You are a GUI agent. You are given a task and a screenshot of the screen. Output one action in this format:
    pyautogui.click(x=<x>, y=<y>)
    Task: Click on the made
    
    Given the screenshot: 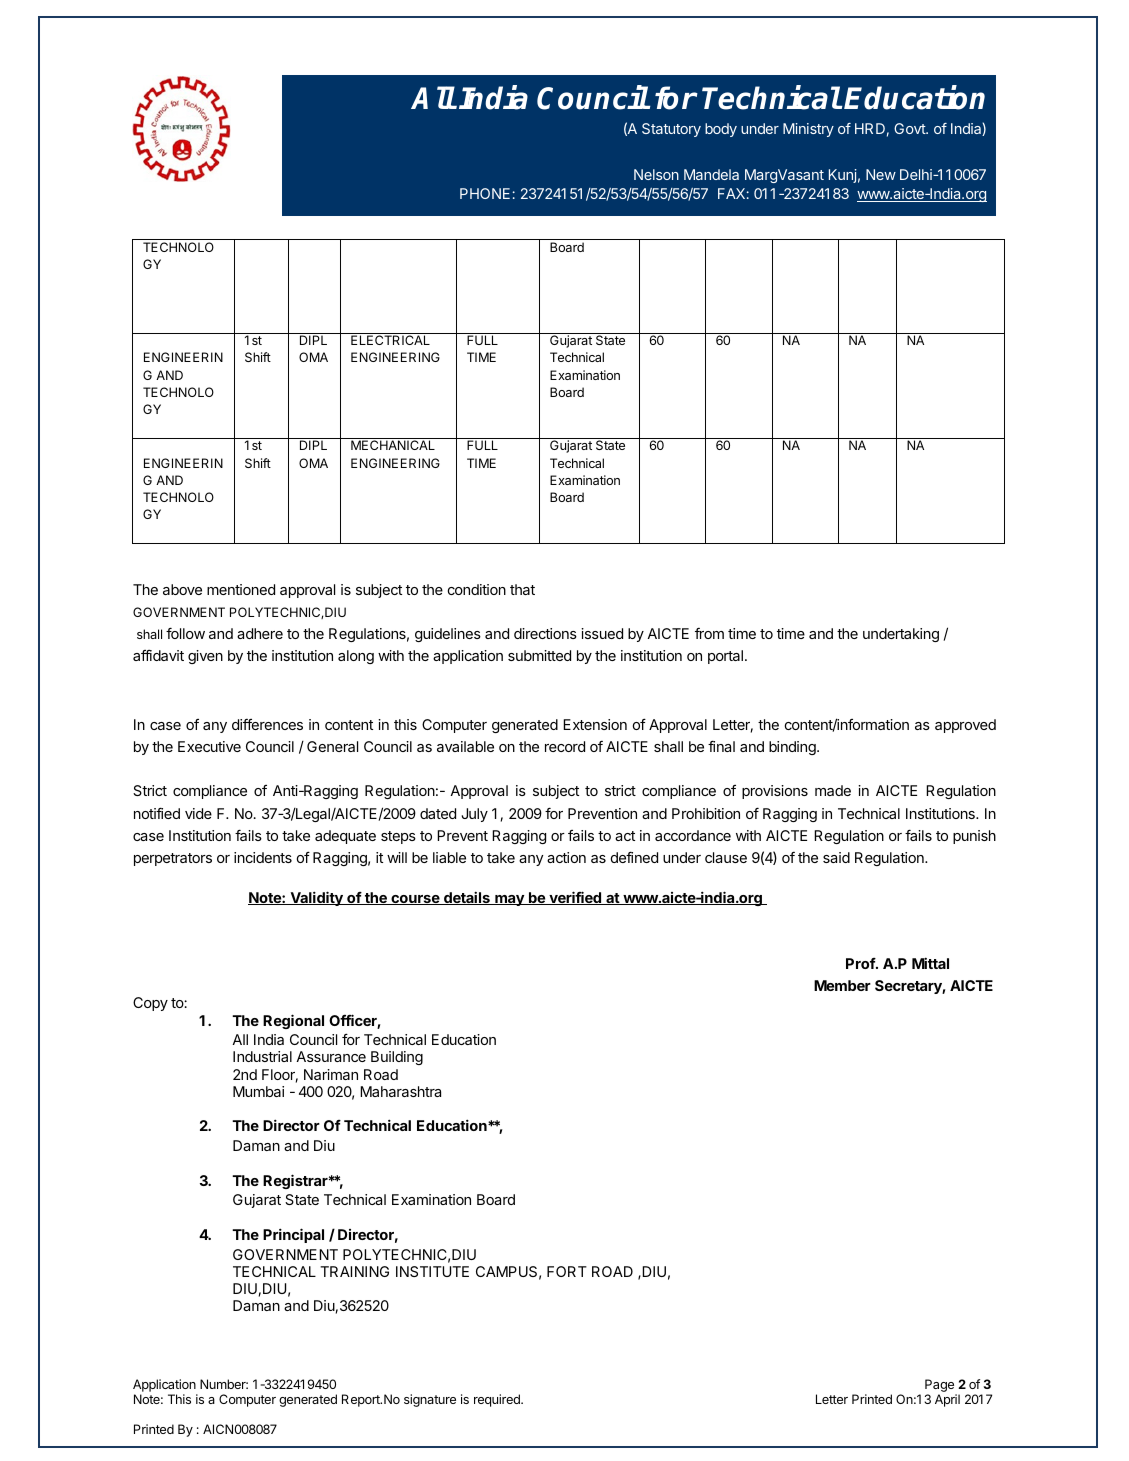 What is the action you would take?
    pyautogui.click(x=833, y=790)
